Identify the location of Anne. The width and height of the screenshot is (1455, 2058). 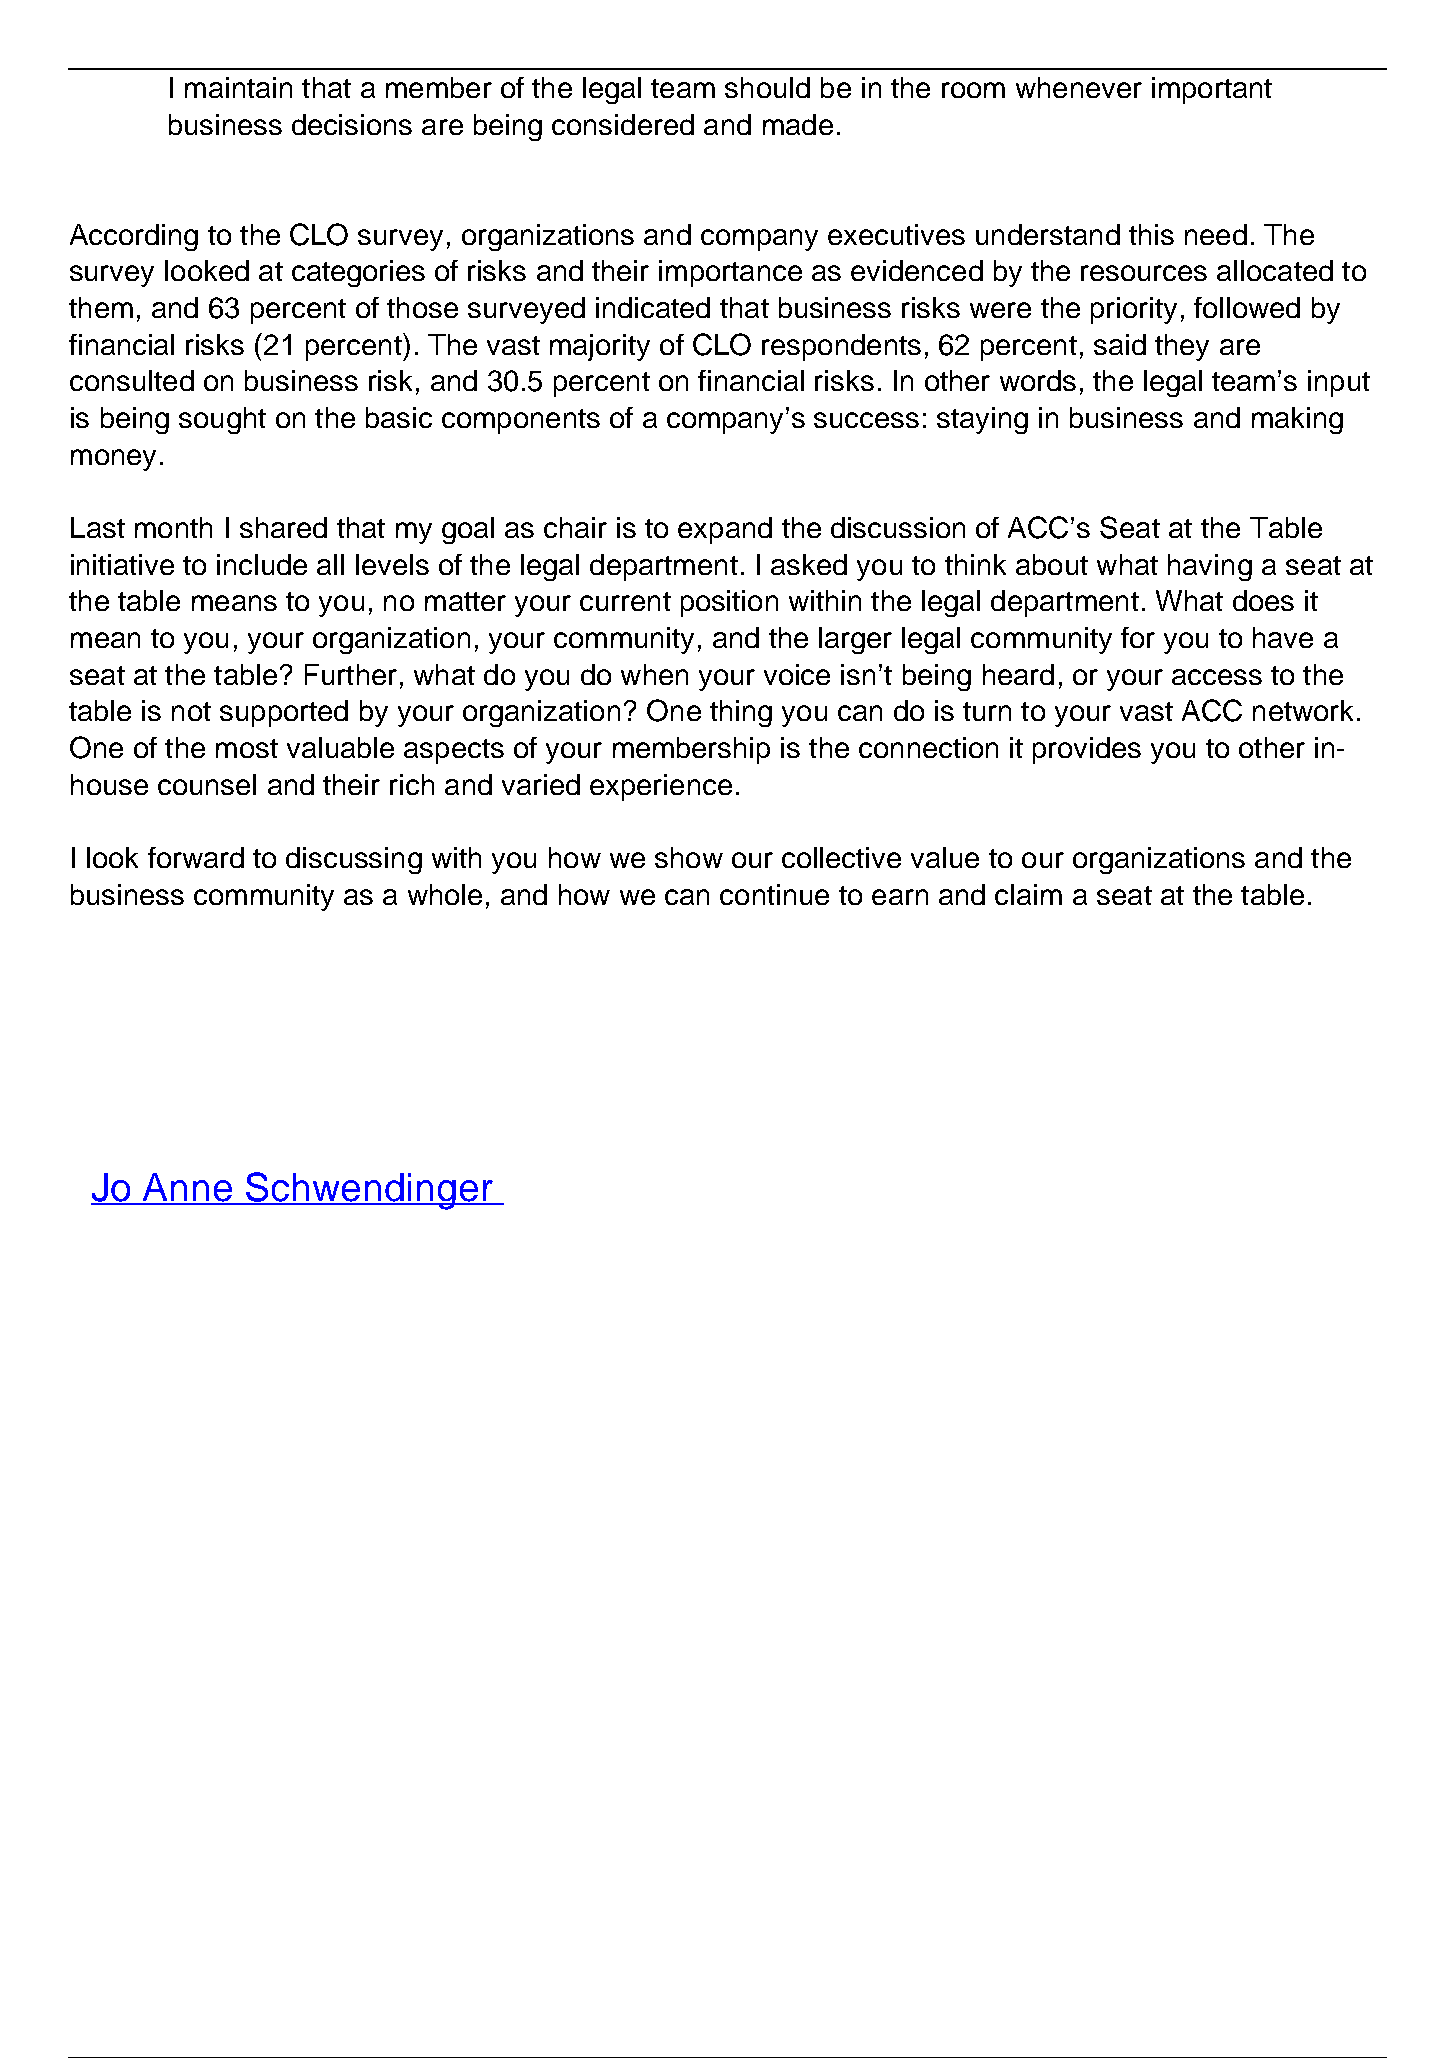
(188, 1188).
